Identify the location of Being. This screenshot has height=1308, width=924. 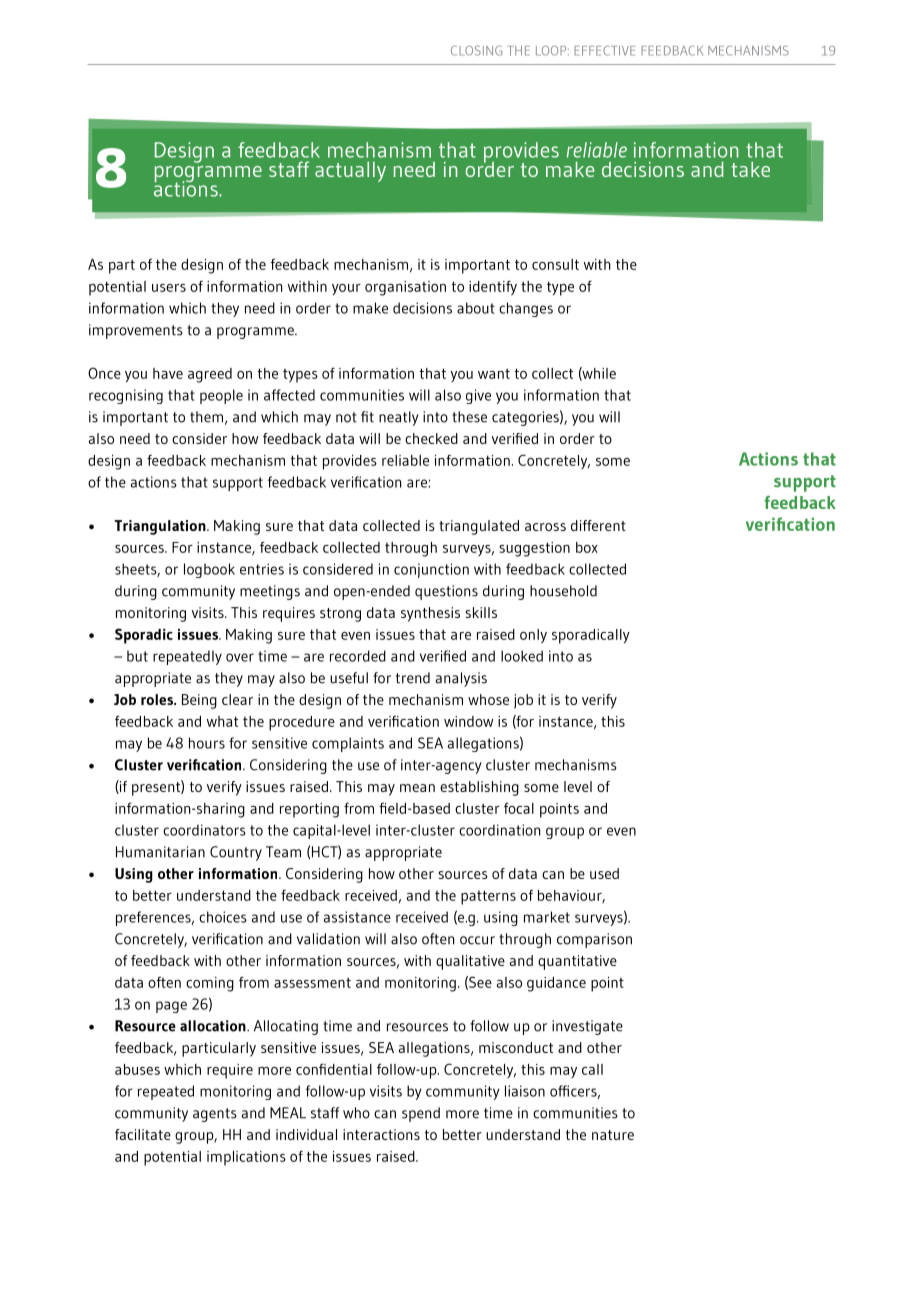
(199, 701).
